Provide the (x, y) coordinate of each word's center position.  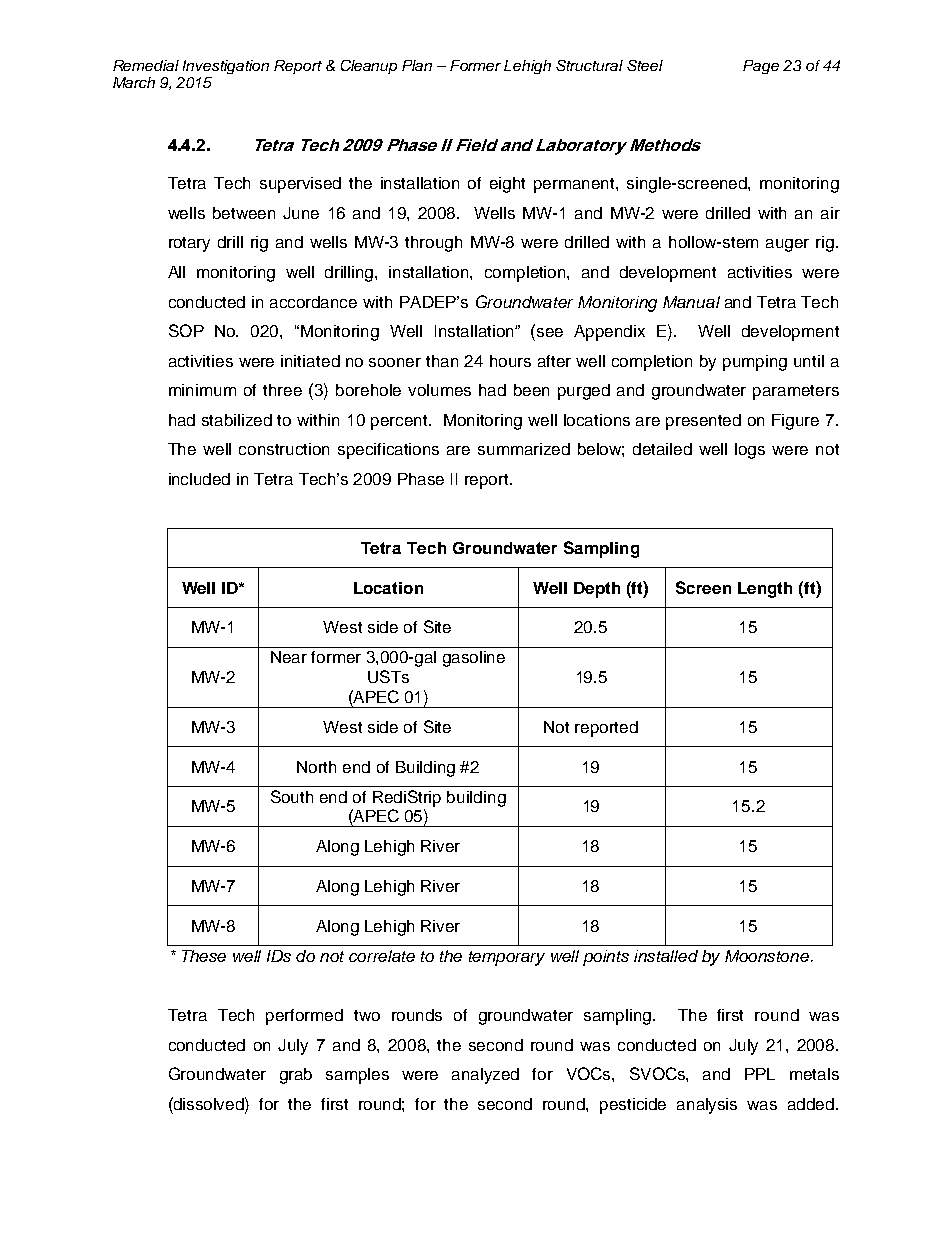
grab (296, 1076)
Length (765, 590)
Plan (417, 65)
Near (289, 657)
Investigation (226, 67)
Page (761, 67)
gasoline (474, 659)
